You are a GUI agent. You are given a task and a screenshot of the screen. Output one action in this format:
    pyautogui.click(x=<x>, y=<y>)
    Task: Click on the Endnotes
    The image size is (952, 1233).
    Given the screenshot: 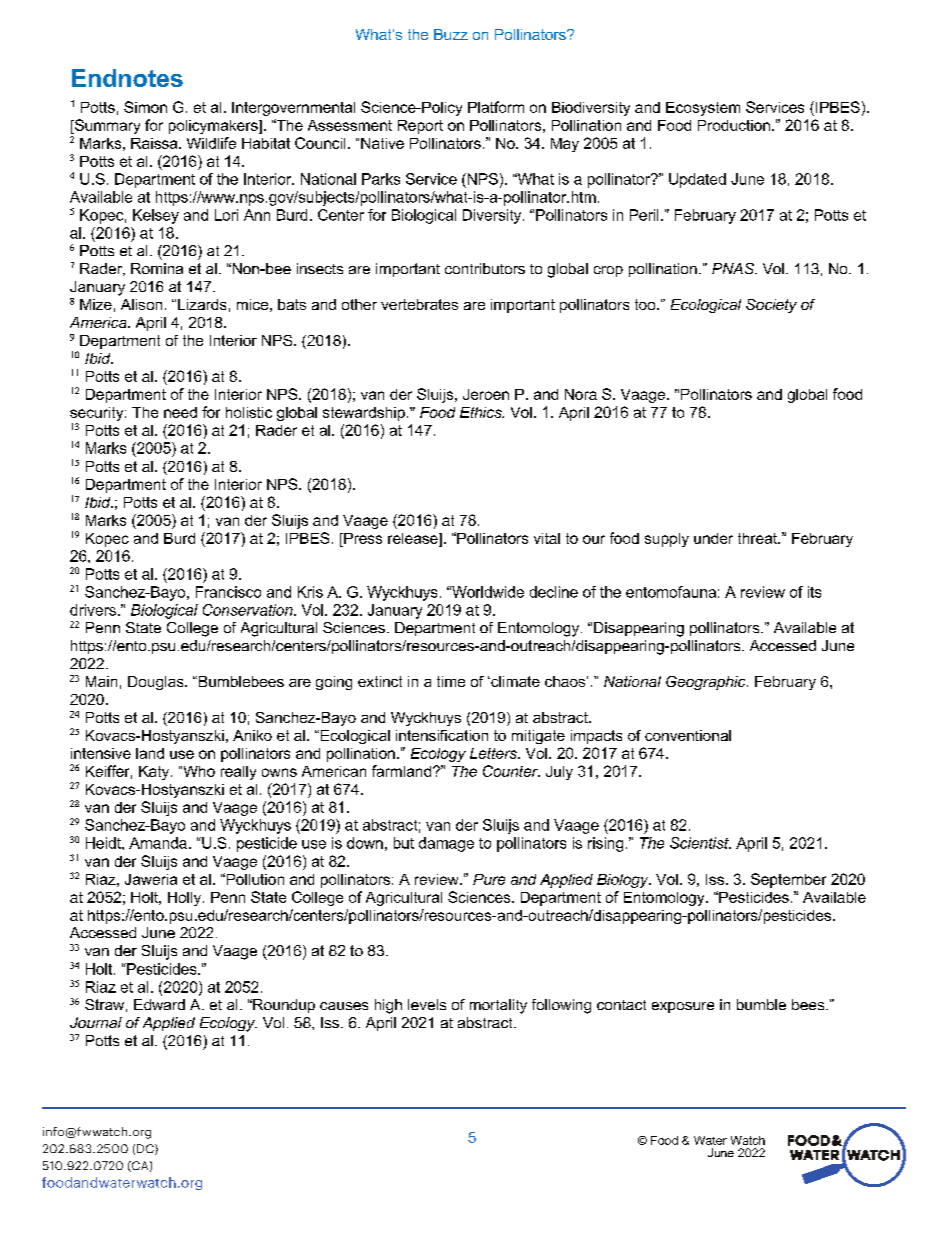 What is the action you would take?
    pyautogui.click(x=127, y=78)
